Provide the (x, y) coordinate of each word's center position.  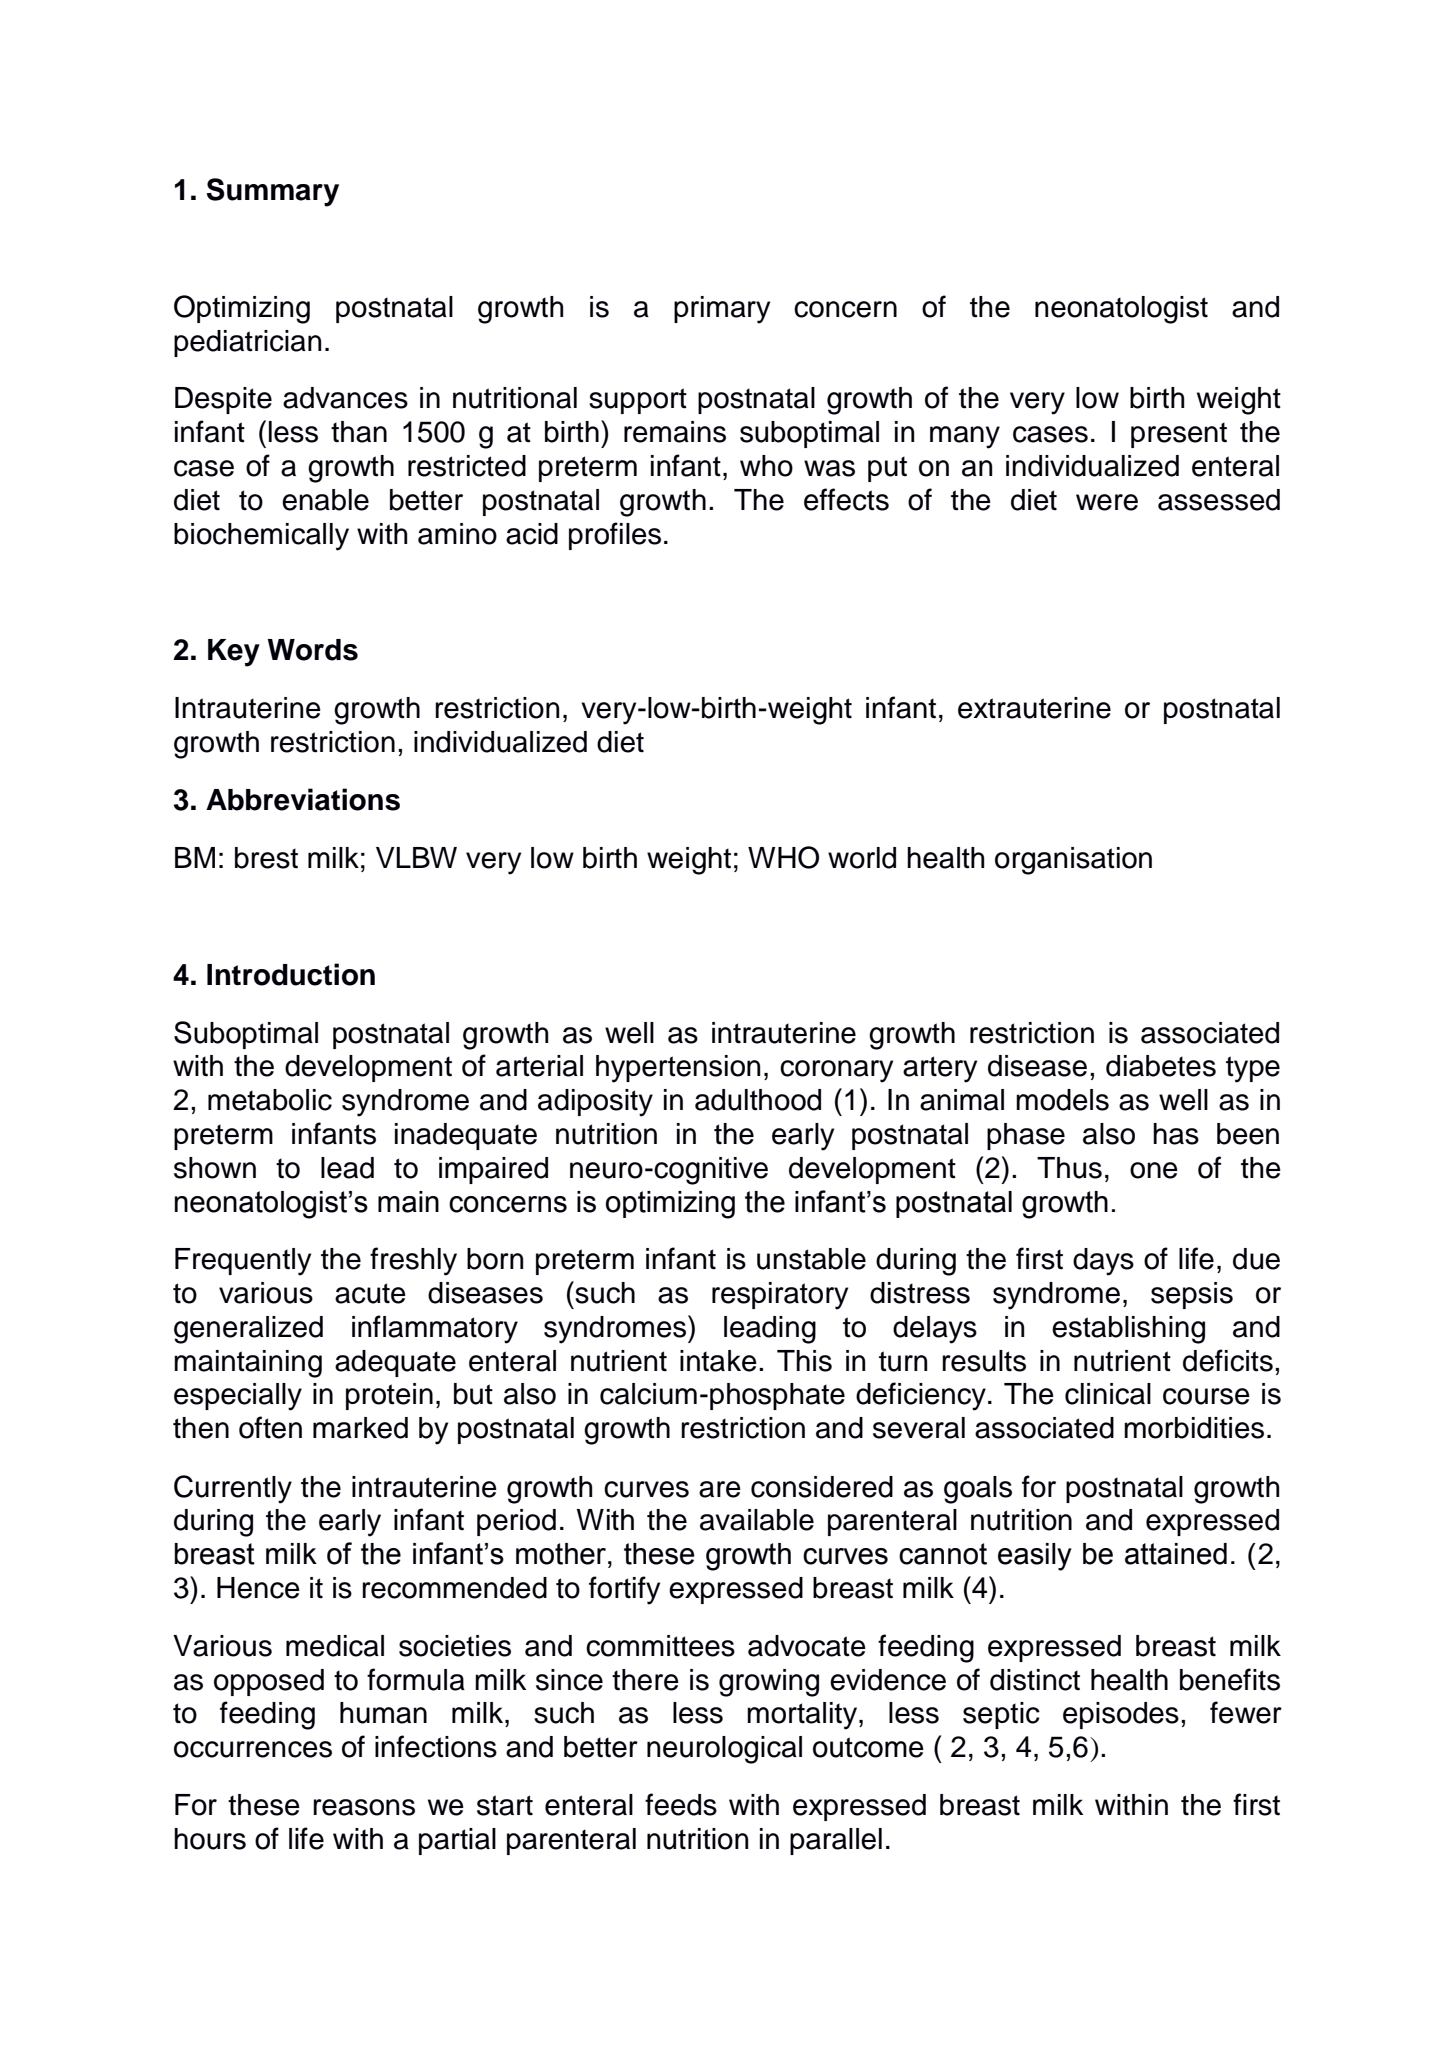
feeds (681, 1804)
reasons (364, 1807)
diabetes (1161, 1066)
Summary (272, 192)
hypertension (678, 1069)
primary (722, 310)
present (1179, 435)
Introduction (291, 974)
